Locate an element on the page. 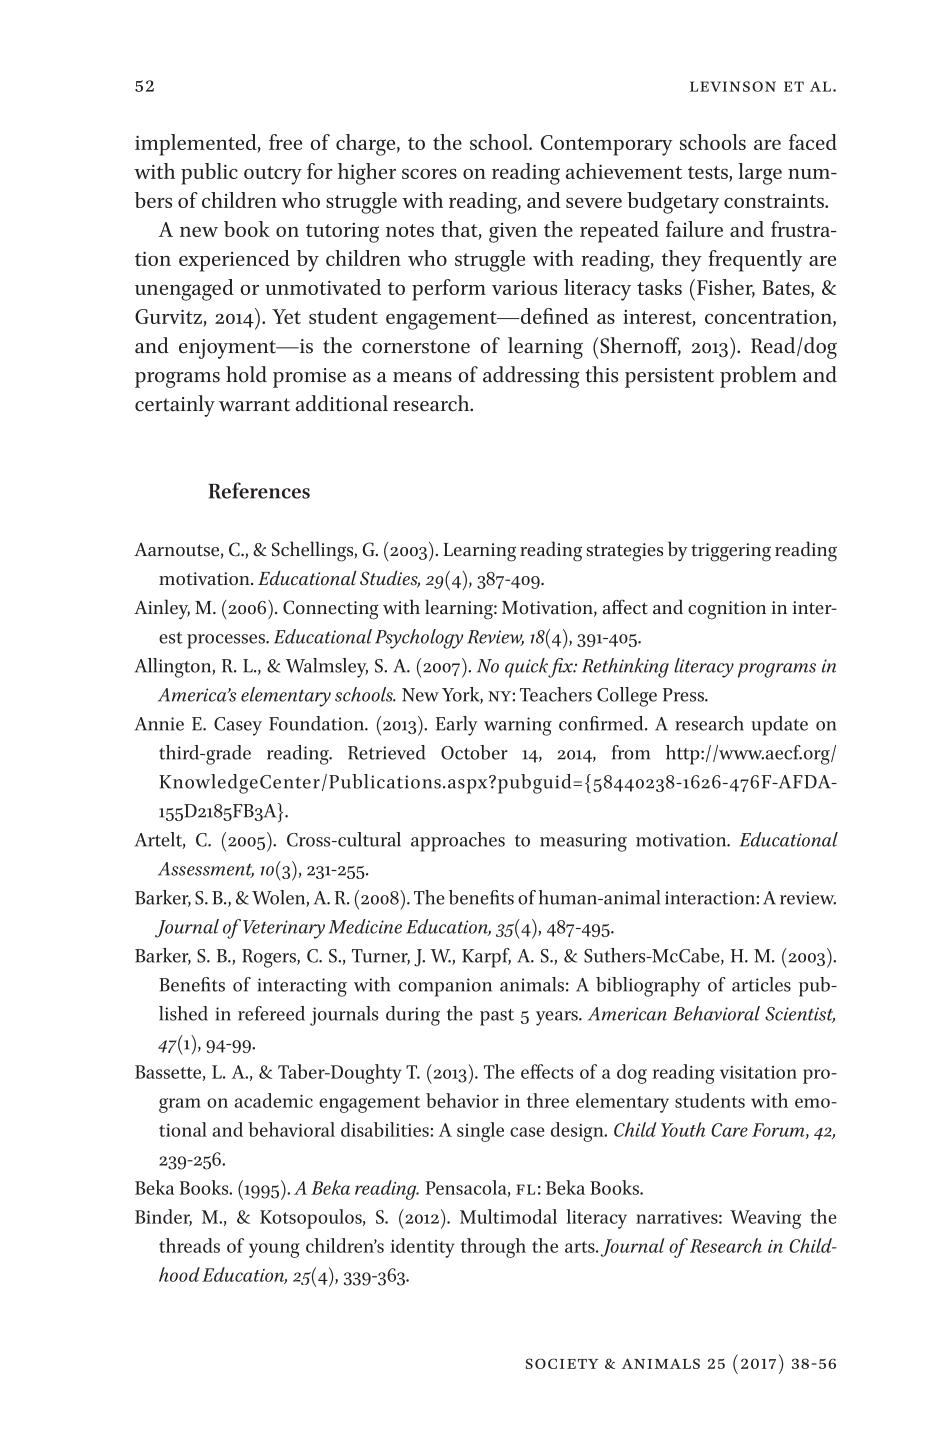  Annie is located at coordinates (159, 724).
